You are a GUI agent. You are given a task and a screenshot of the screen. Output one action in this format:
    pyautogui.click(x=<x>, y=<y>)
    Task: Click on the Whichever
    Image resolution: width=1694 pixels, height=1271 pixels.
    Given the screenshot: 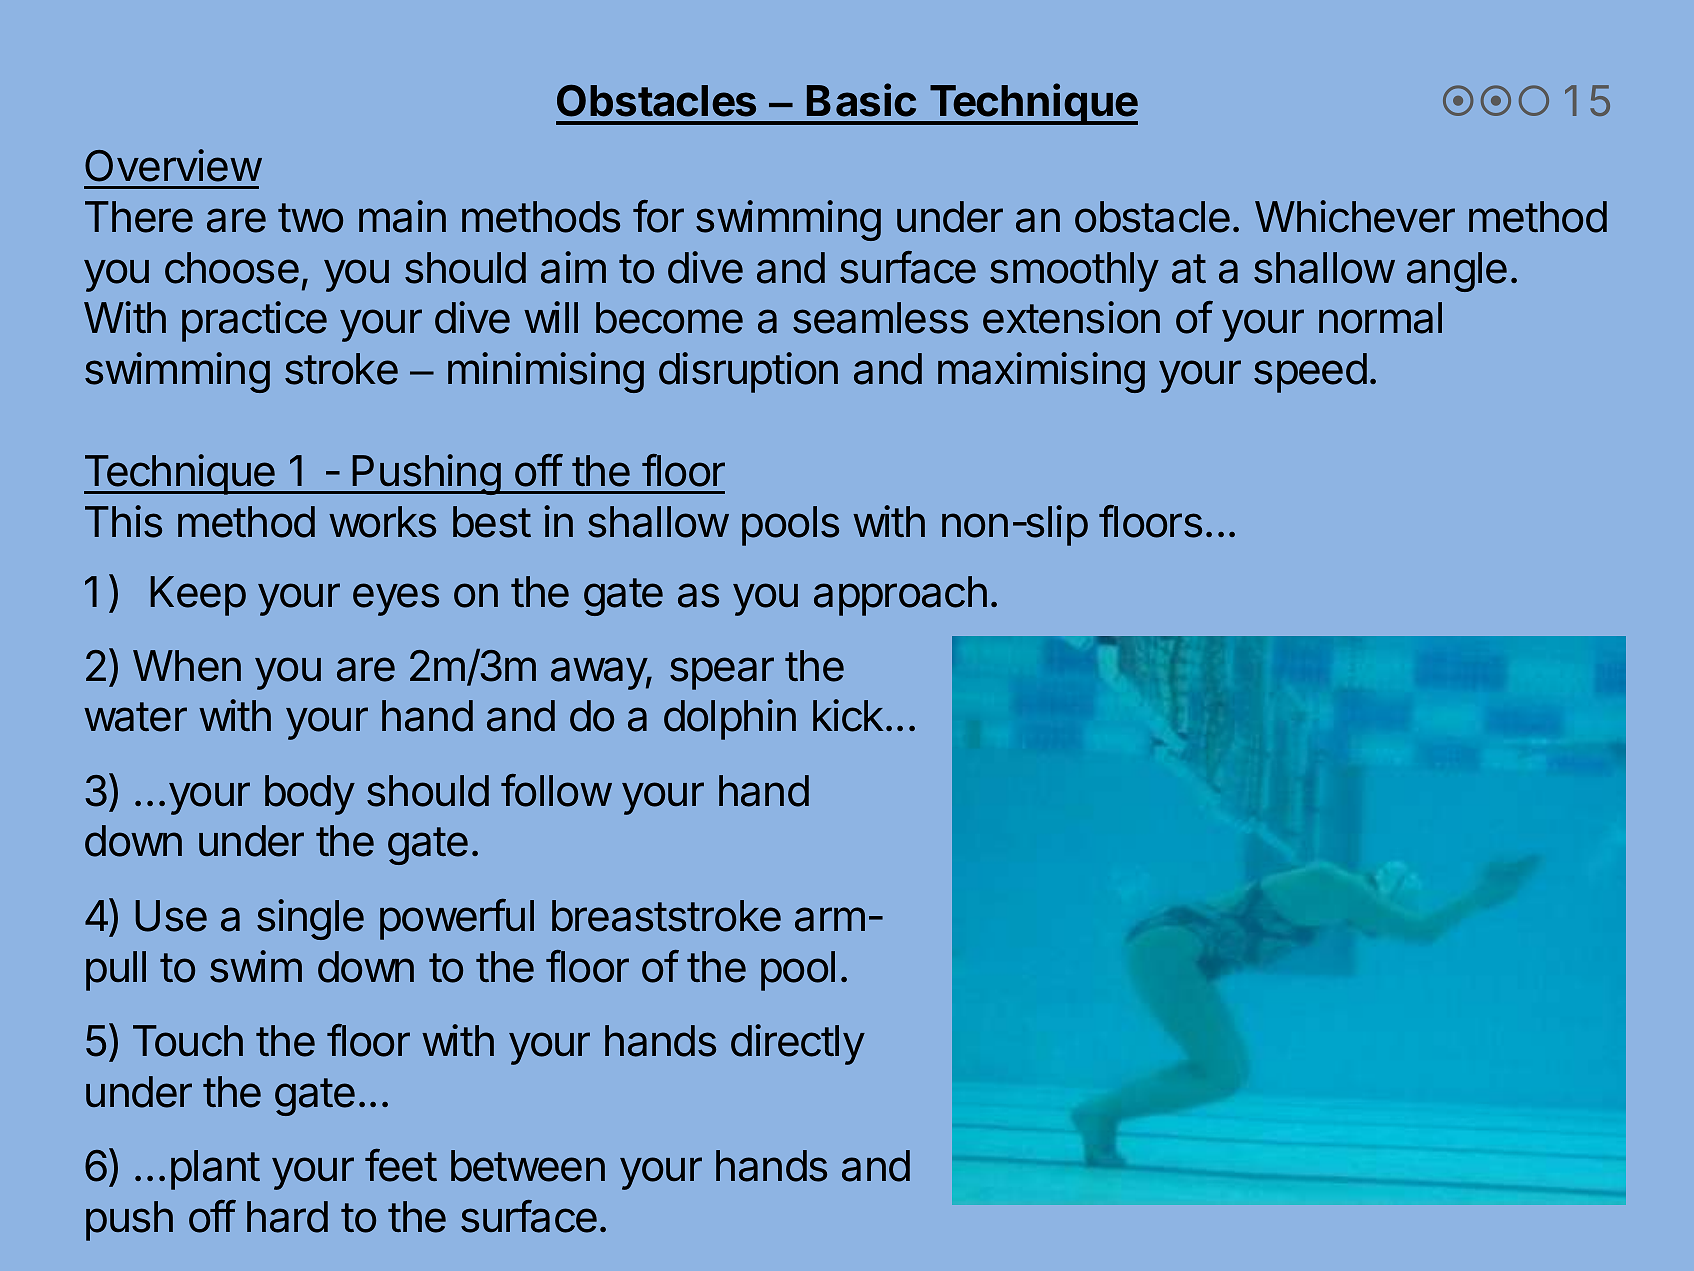 What is the action you would take?
    pyautogui.click(x=1355, y=216)
